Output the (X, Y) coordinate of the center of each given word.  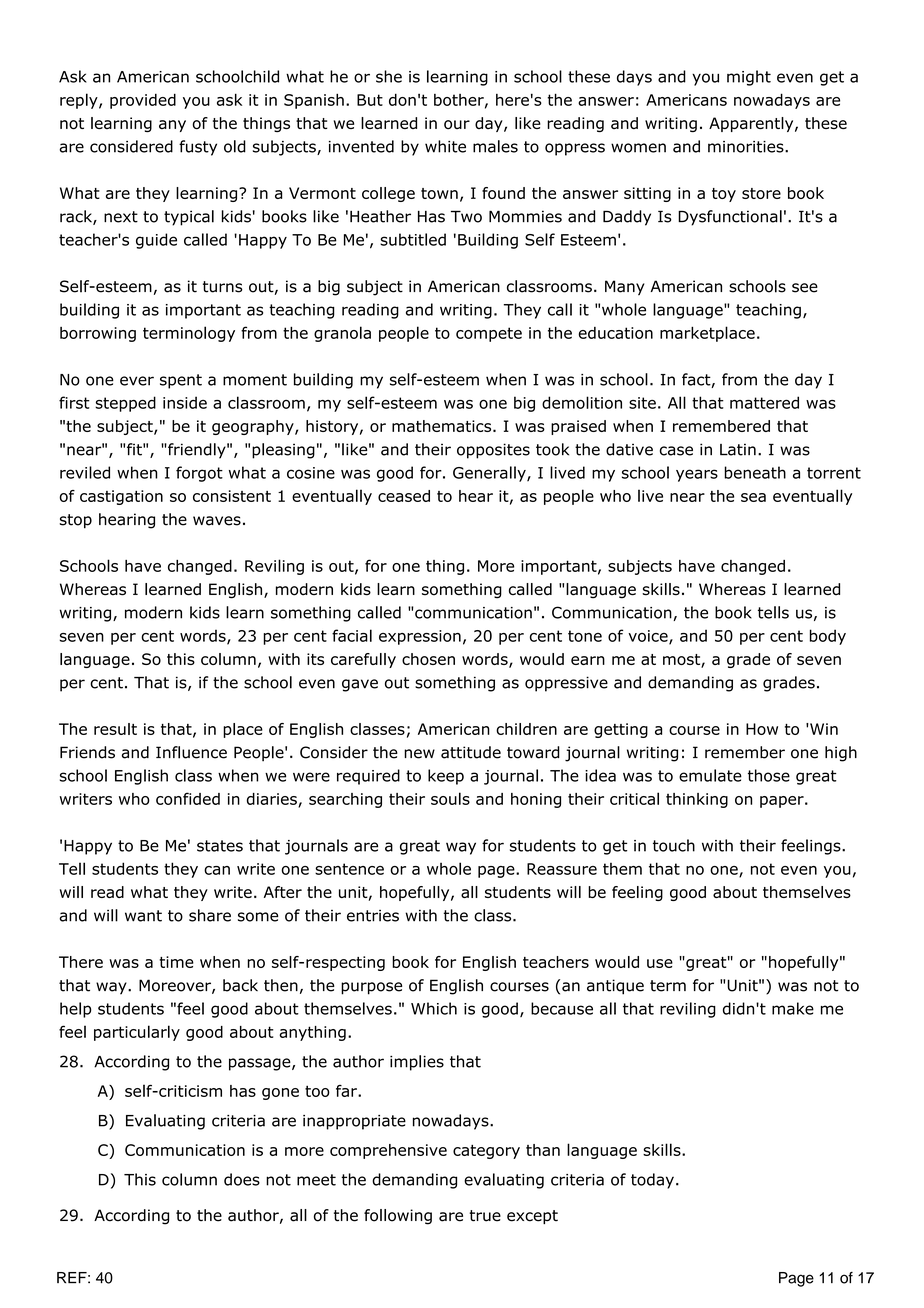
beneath (755, 472)
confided (188, 798)
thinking (697, 800)
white (445, 146)
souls (450, 798)
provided (143, 101)
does (242, 1179)
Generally (490, 474)
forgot (199, 474)
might (749, 78)
